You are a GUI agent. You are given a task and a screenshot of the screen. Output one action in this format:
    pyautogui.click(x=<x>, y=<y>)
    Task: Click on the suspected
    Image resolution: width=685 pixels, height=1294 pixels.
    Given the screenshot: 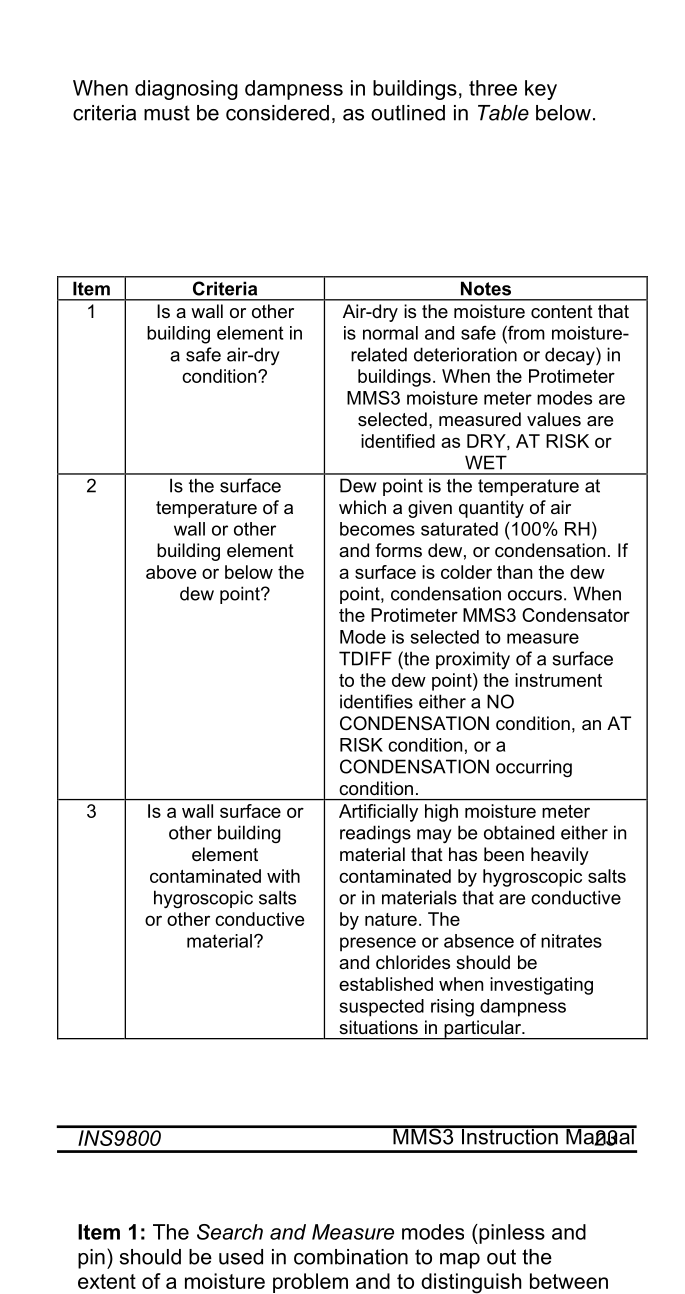 What is the action you would take?
    pyautogui.click(x=382, y=1008)
